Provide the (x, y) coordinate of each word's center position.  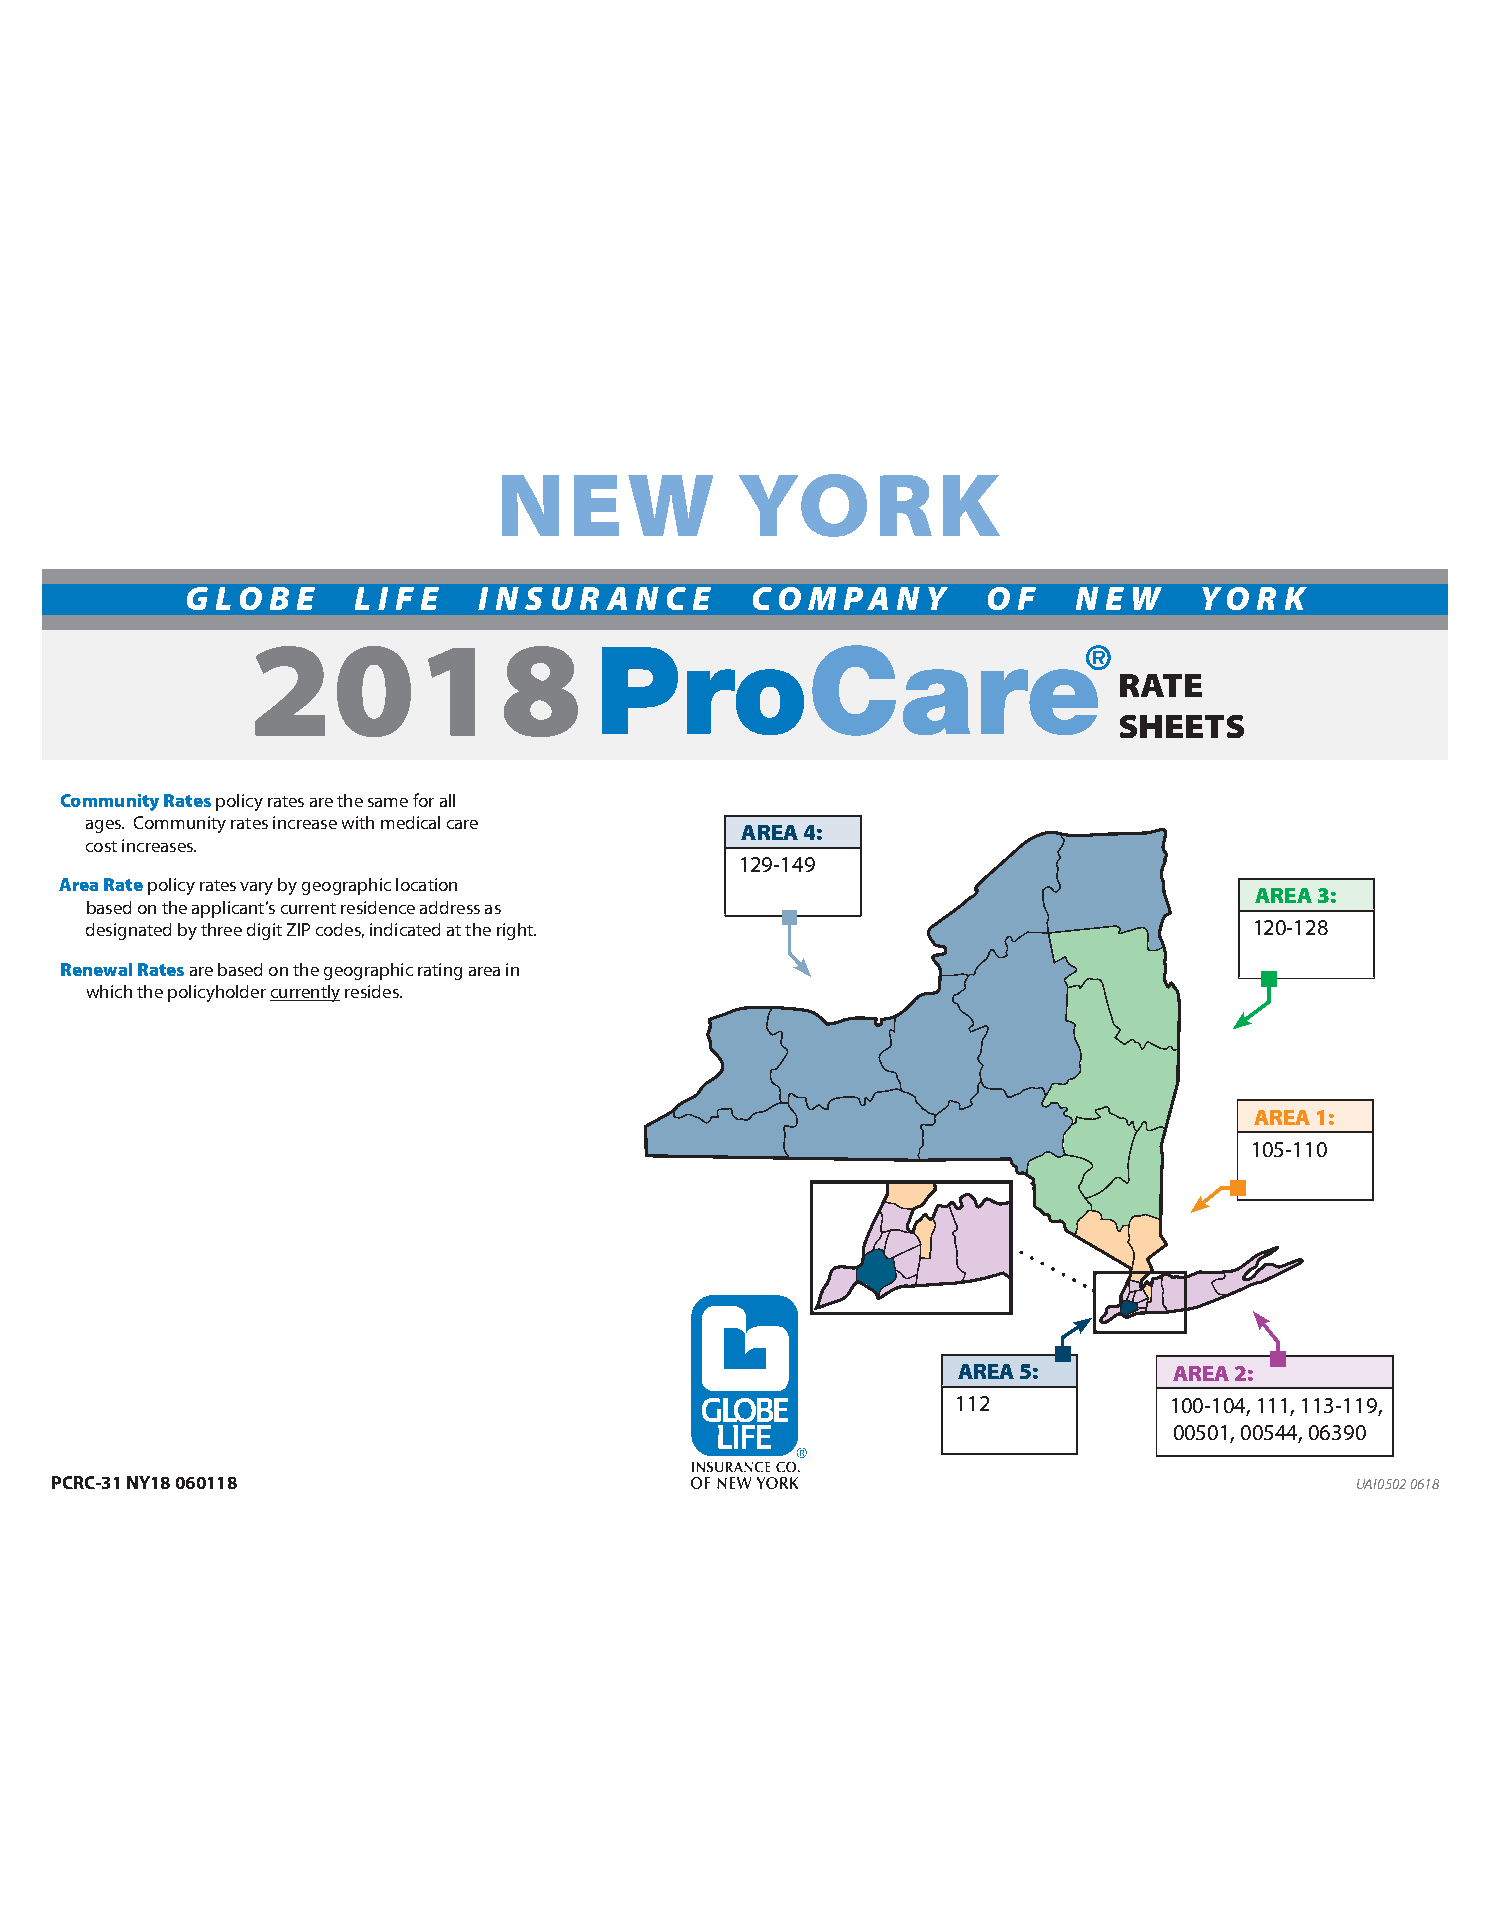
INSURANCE (594, 598)
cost (101, 846)
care (462, 824)
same (388, 802)
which (109, 991)
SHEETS (1182, 726)
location (426, 884)
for (423, 800)
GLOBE (251, 598)
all (447, 800)
